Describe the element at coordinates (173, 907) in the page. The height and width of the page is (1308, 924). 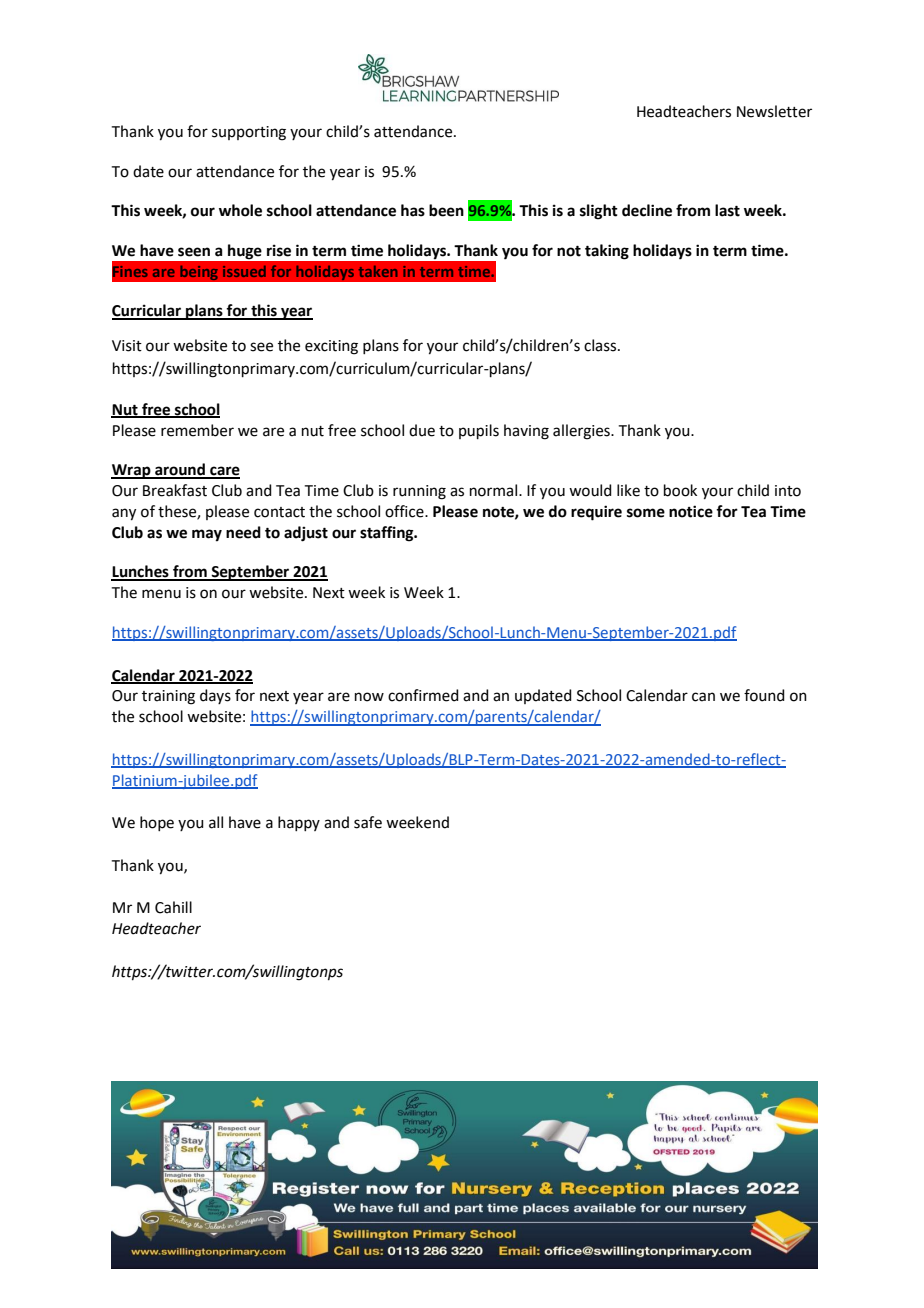
I see `Cahill` at that location.
